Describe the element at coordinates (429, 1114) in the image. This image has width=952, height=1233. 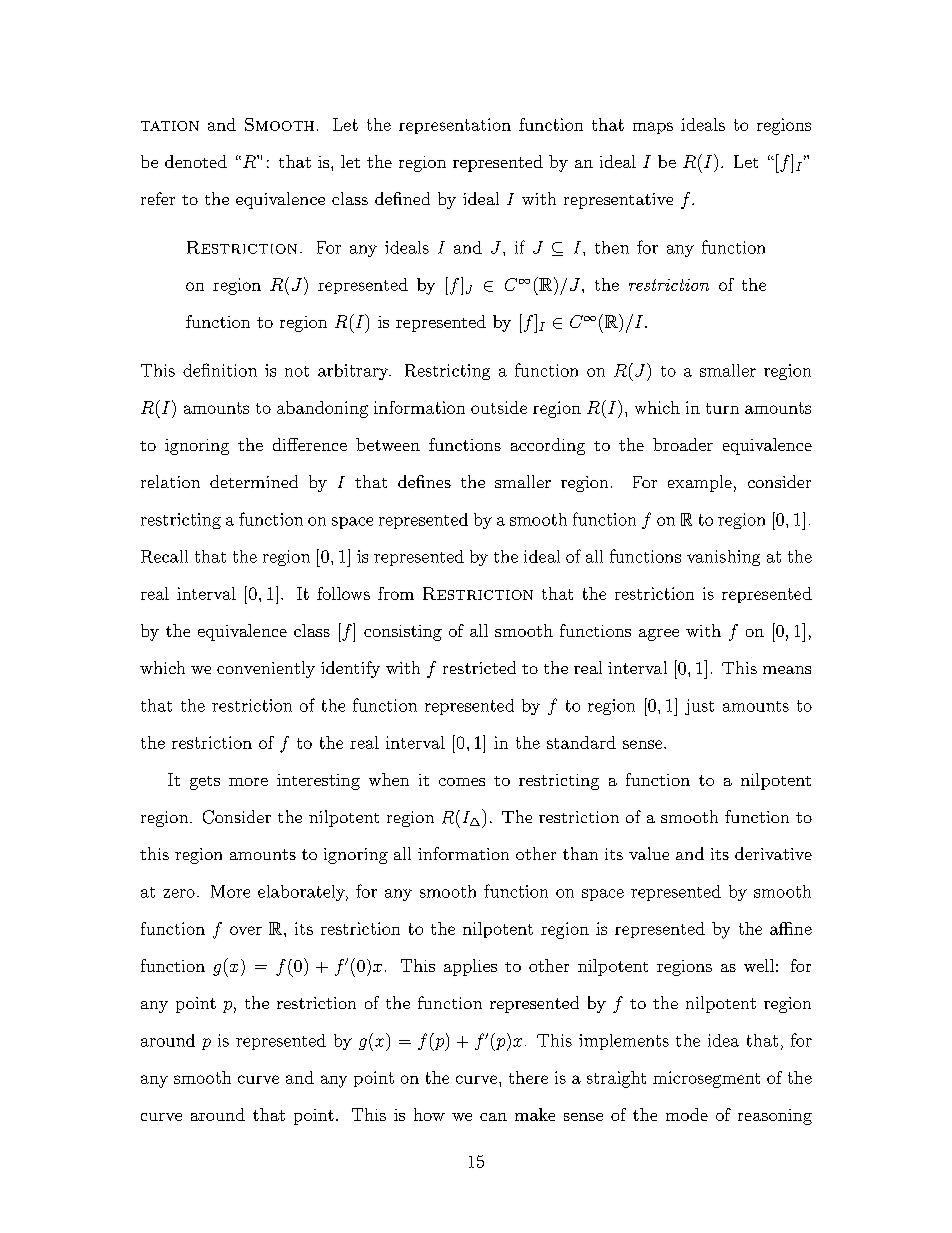
I see `how` at that location.
